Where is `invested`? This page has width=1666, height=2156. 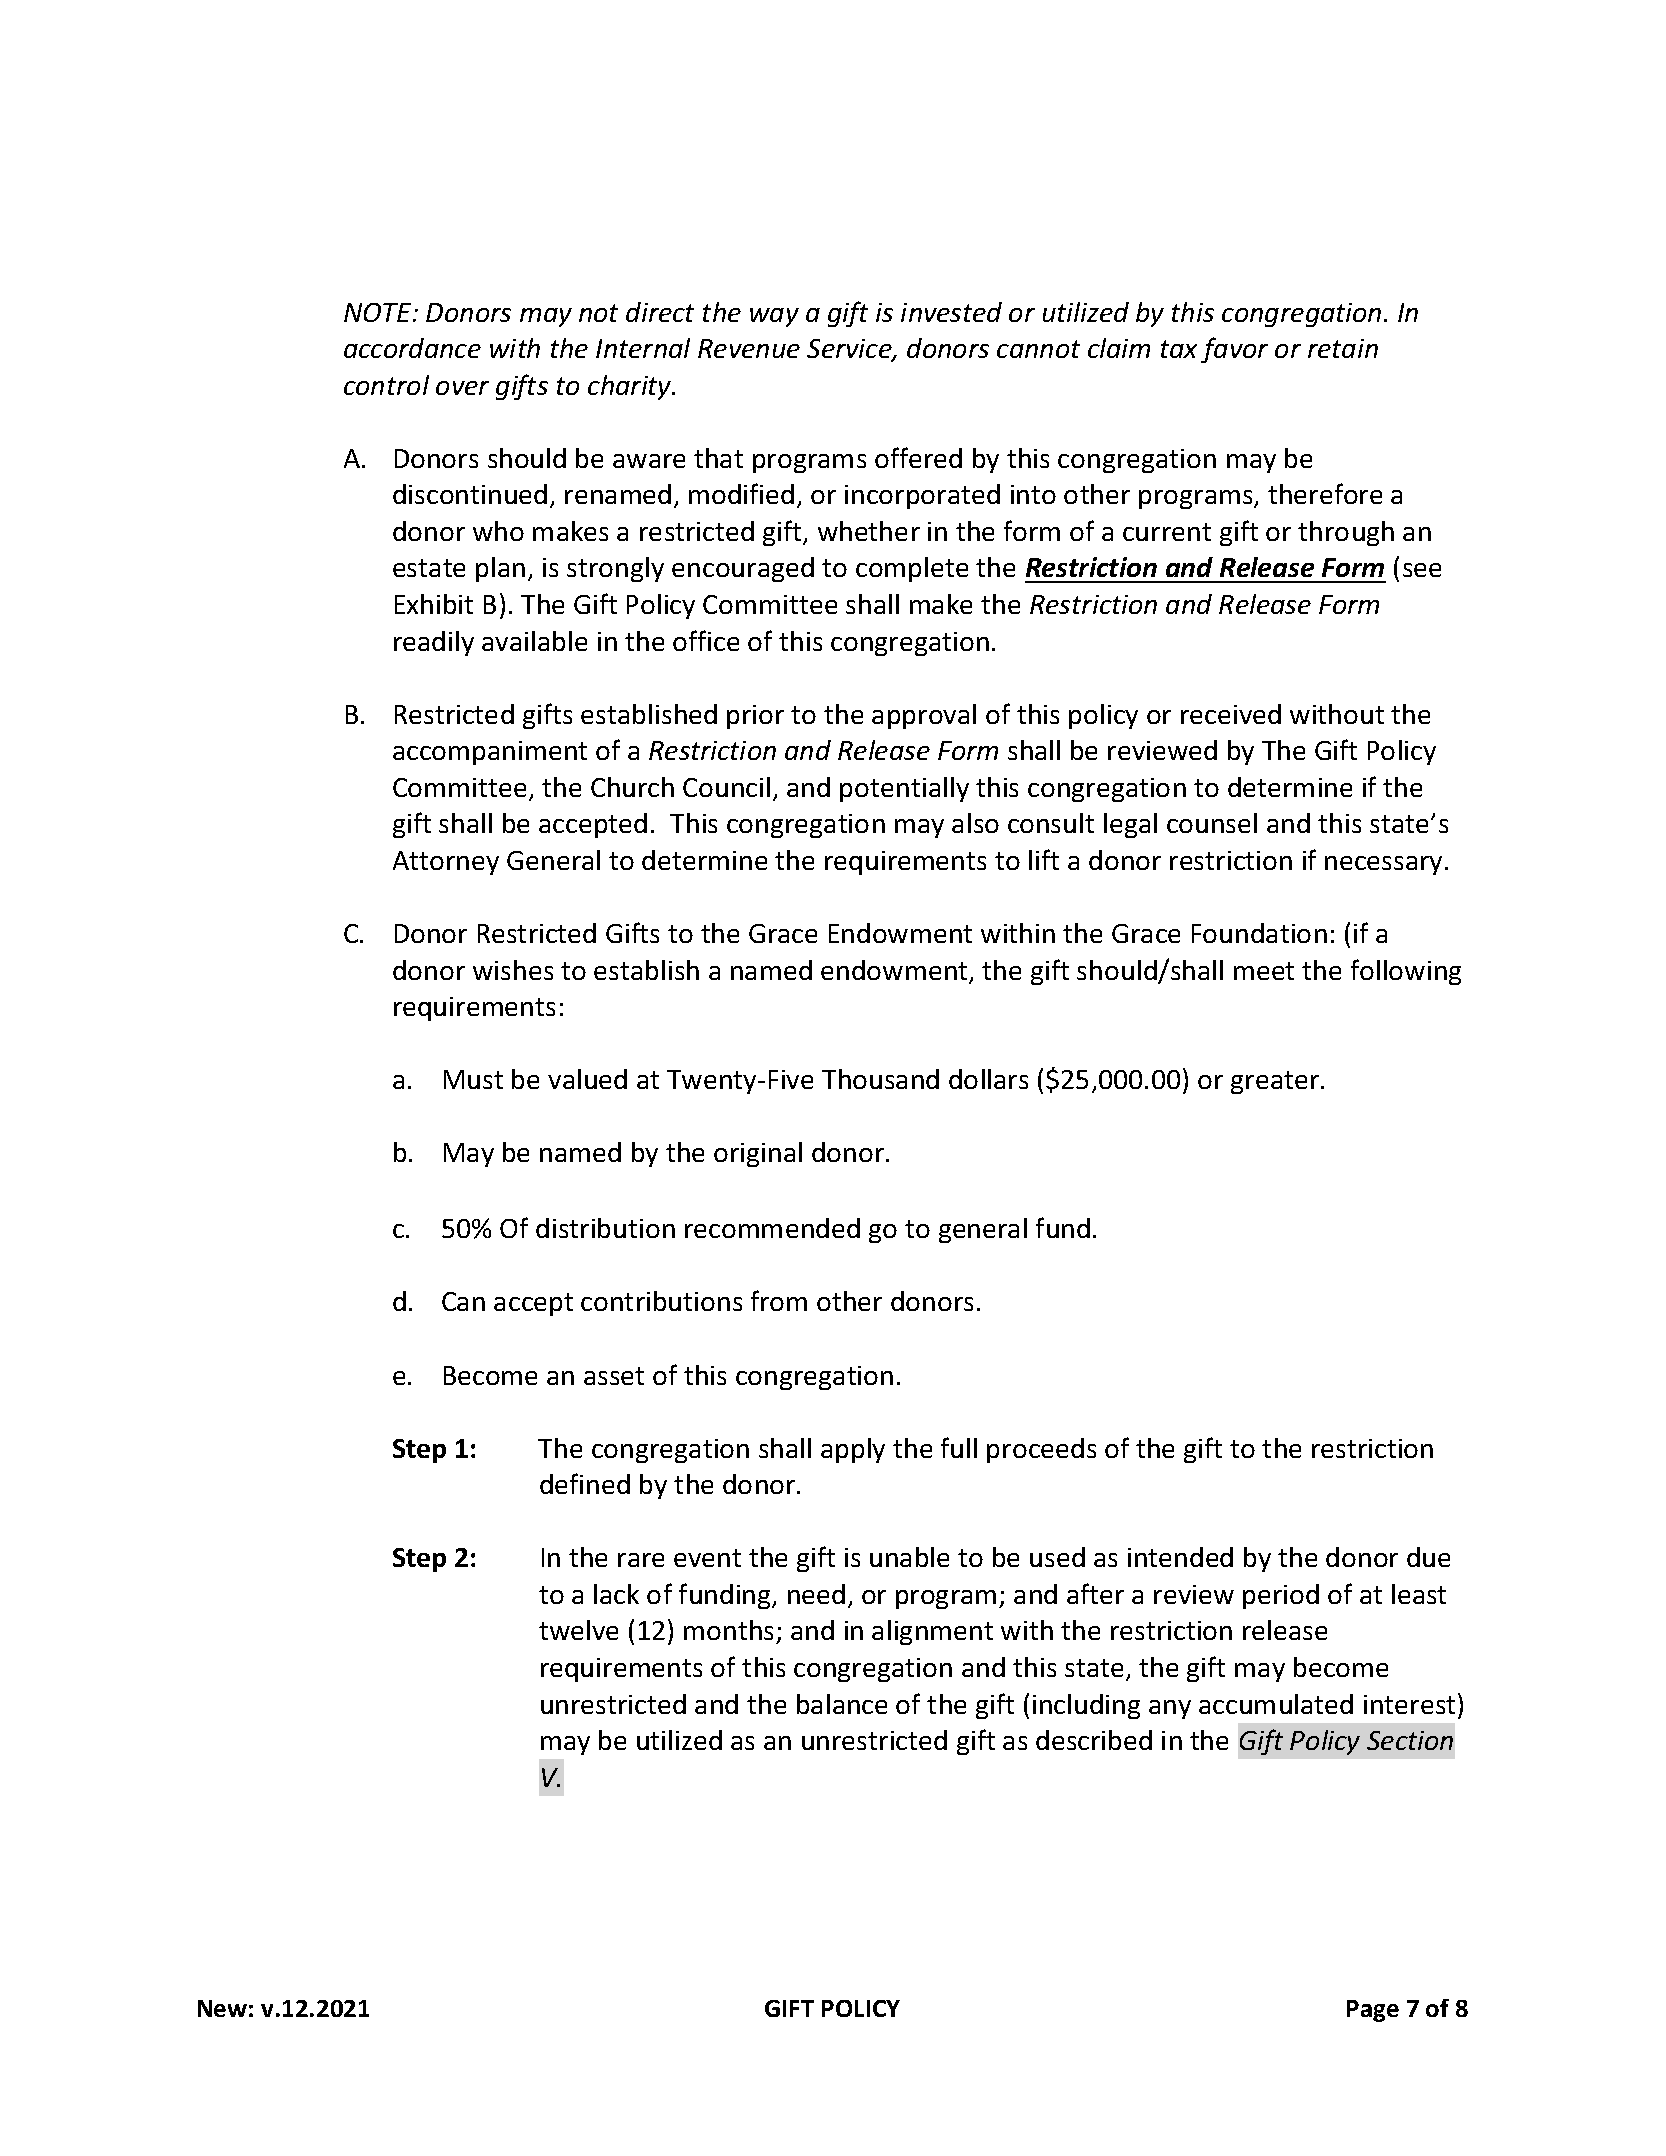
invested is located at coordinates (951, 312).
